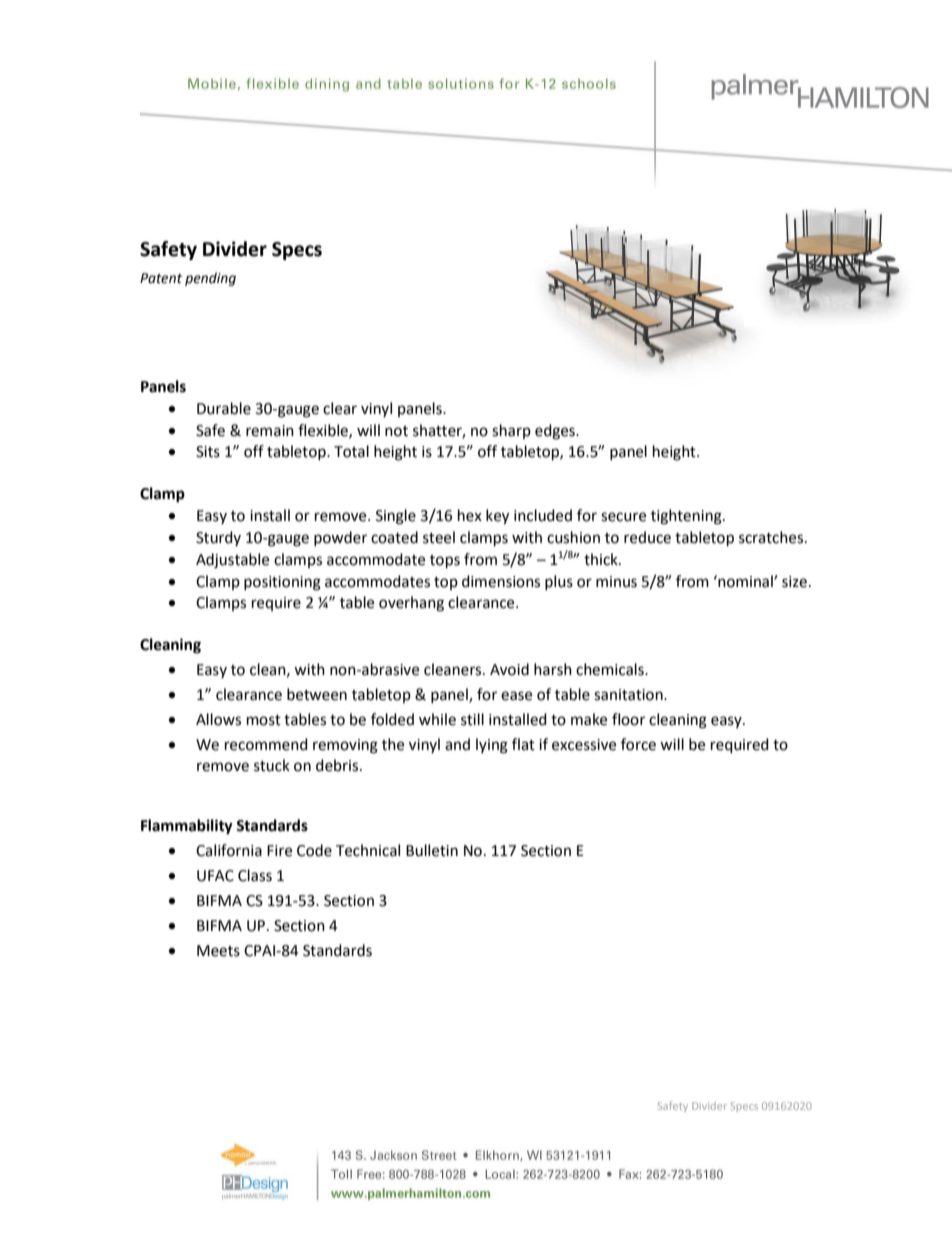 The width and height of the document is (952, 1233). What do you see at coordinates (556, 432) in the document?
I see `edges` at bounding box center [556, 432].
